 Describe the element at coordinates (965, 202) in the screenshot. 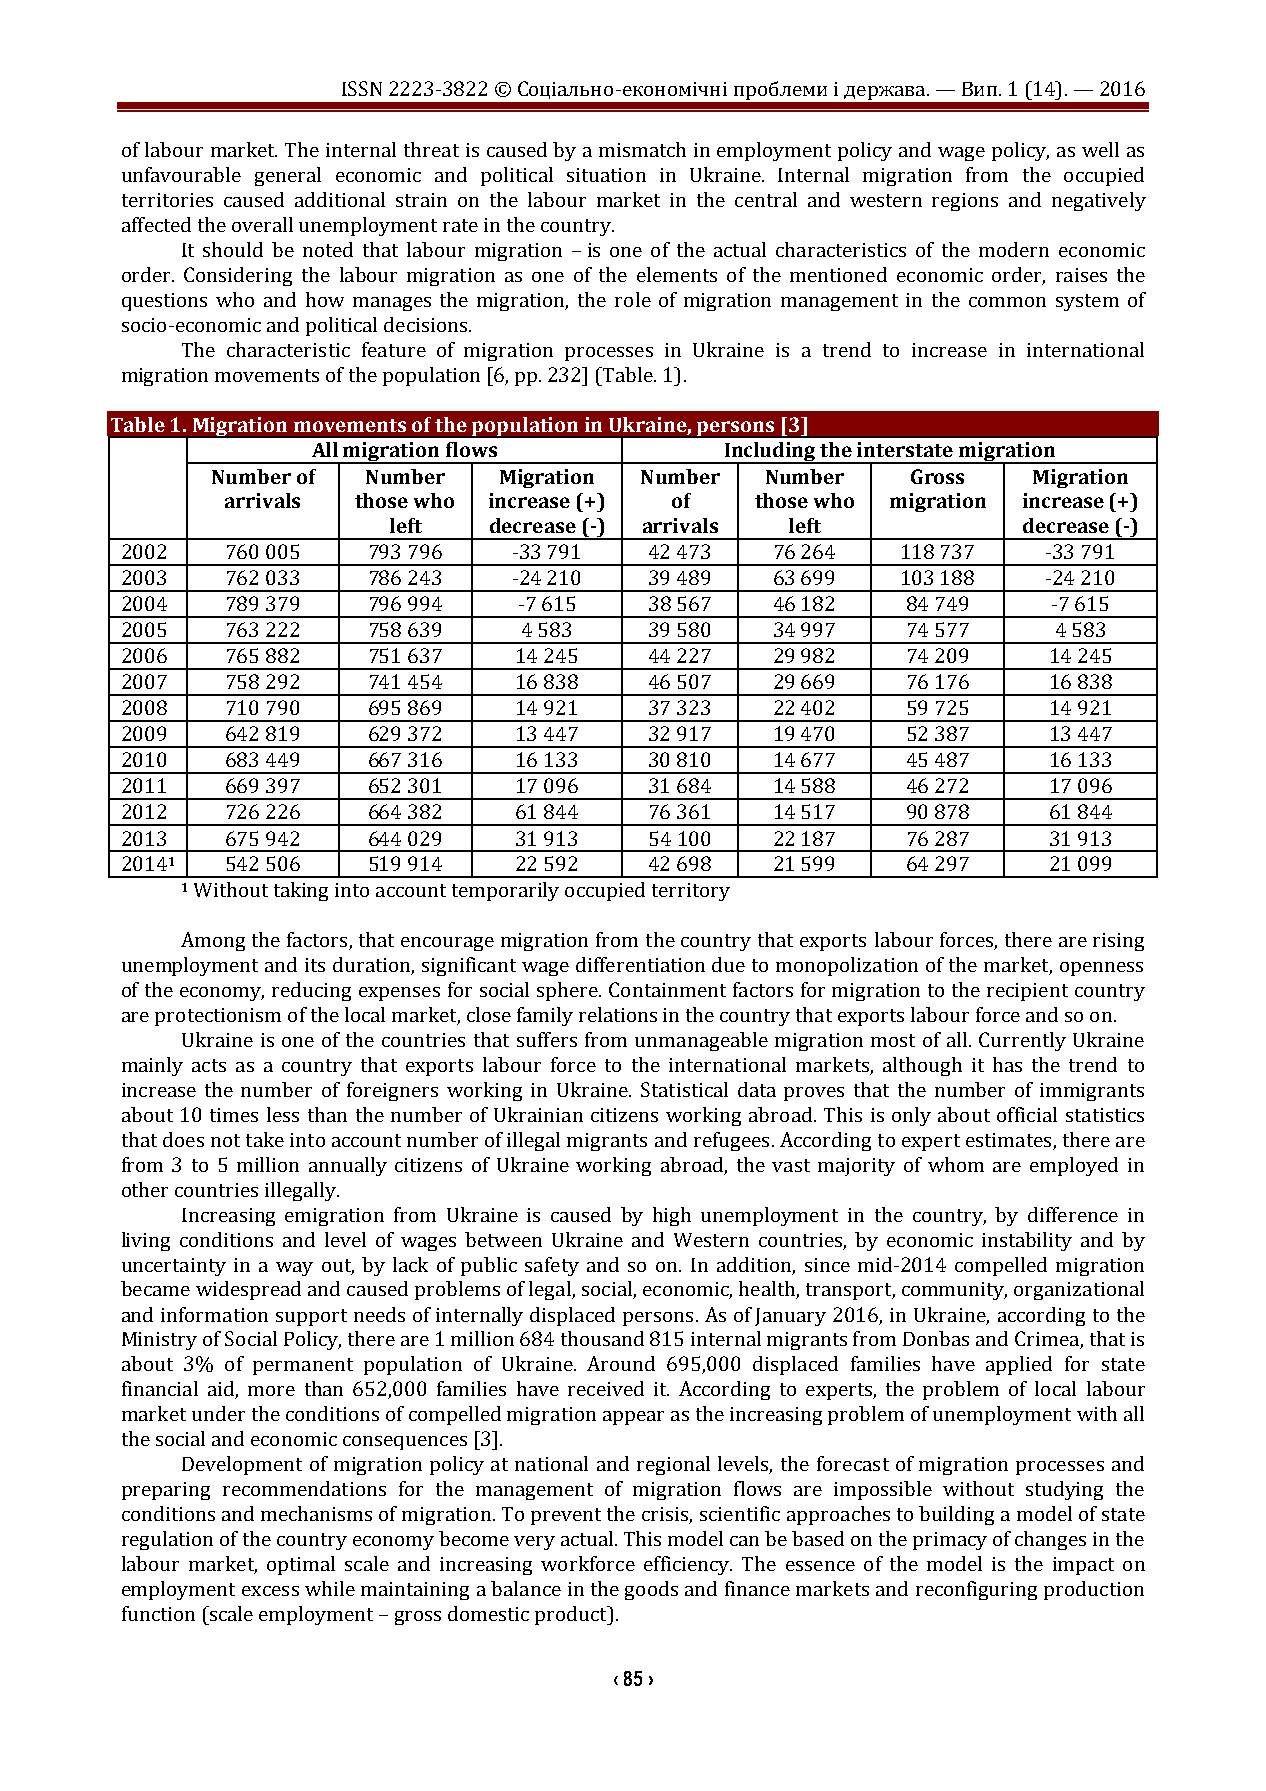

I see `regions` at that location.
